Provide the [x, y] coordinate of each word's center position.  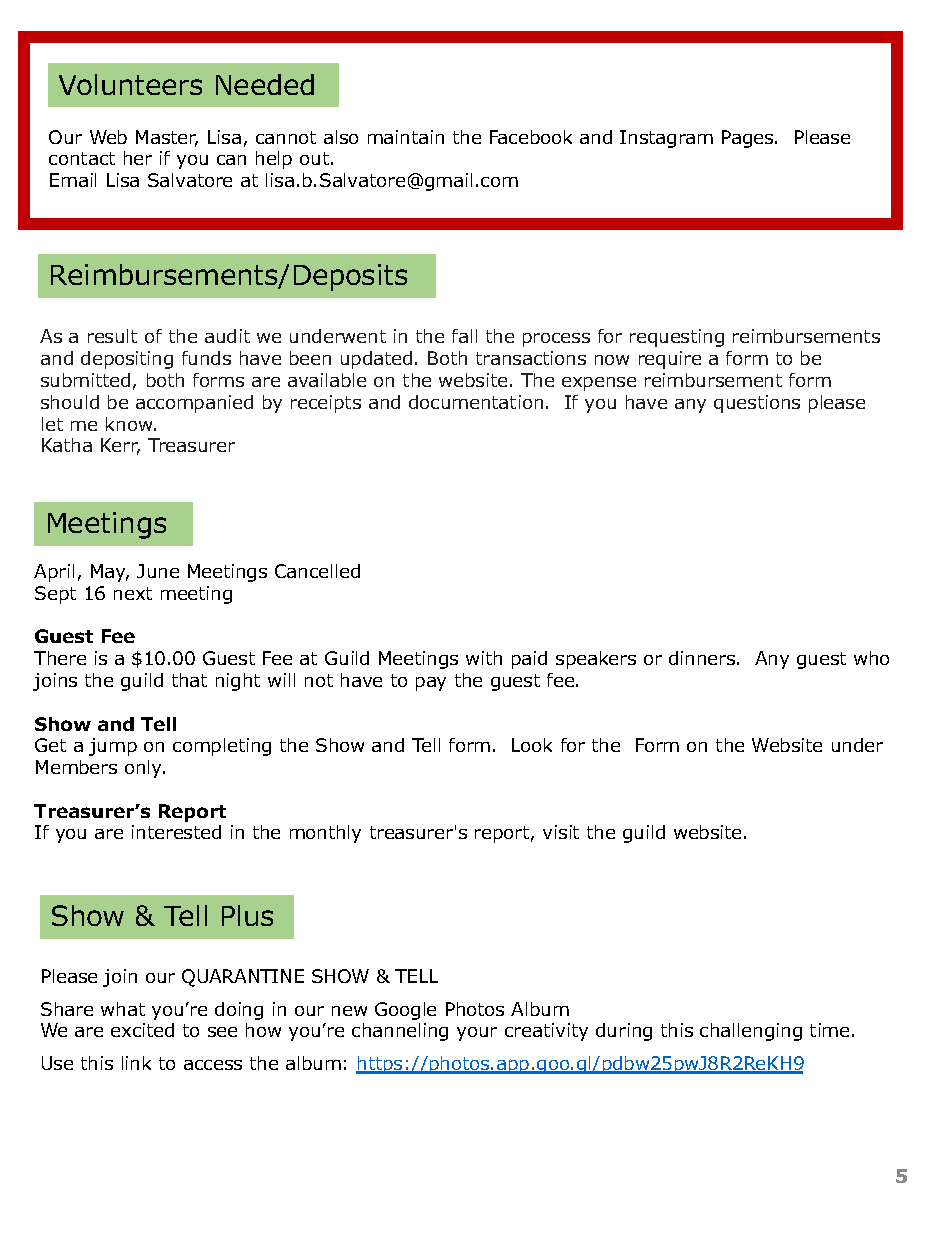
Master [167, 138]
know [130, 424]
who [871, 658]
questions [757, 404]
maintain [406, 137]
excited [142, 1030]
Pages [749, 139]
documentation [476, 402]
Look [532, 745]
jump [113, 747]
